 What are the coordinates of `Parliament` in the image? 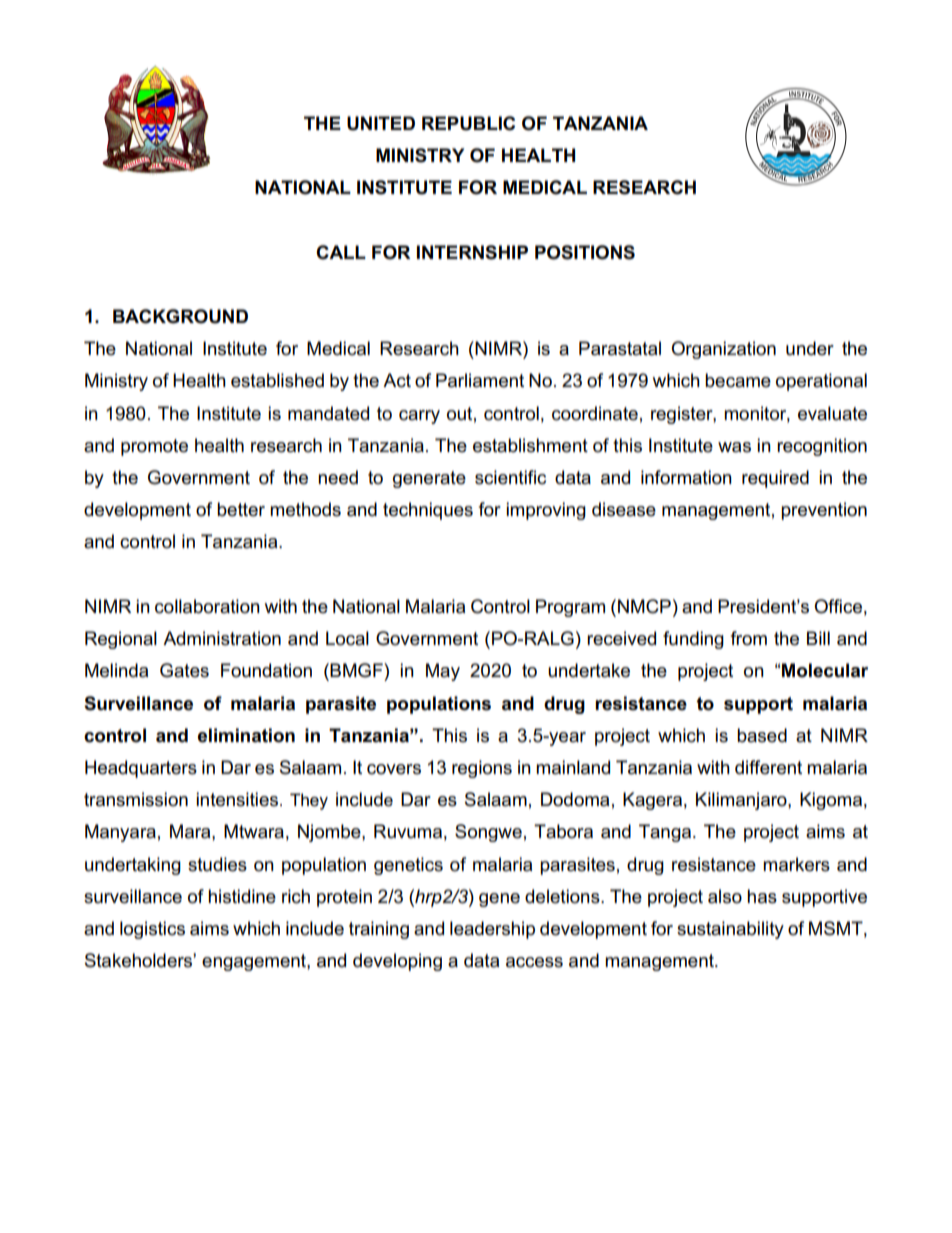 It's located at (480, 380).
